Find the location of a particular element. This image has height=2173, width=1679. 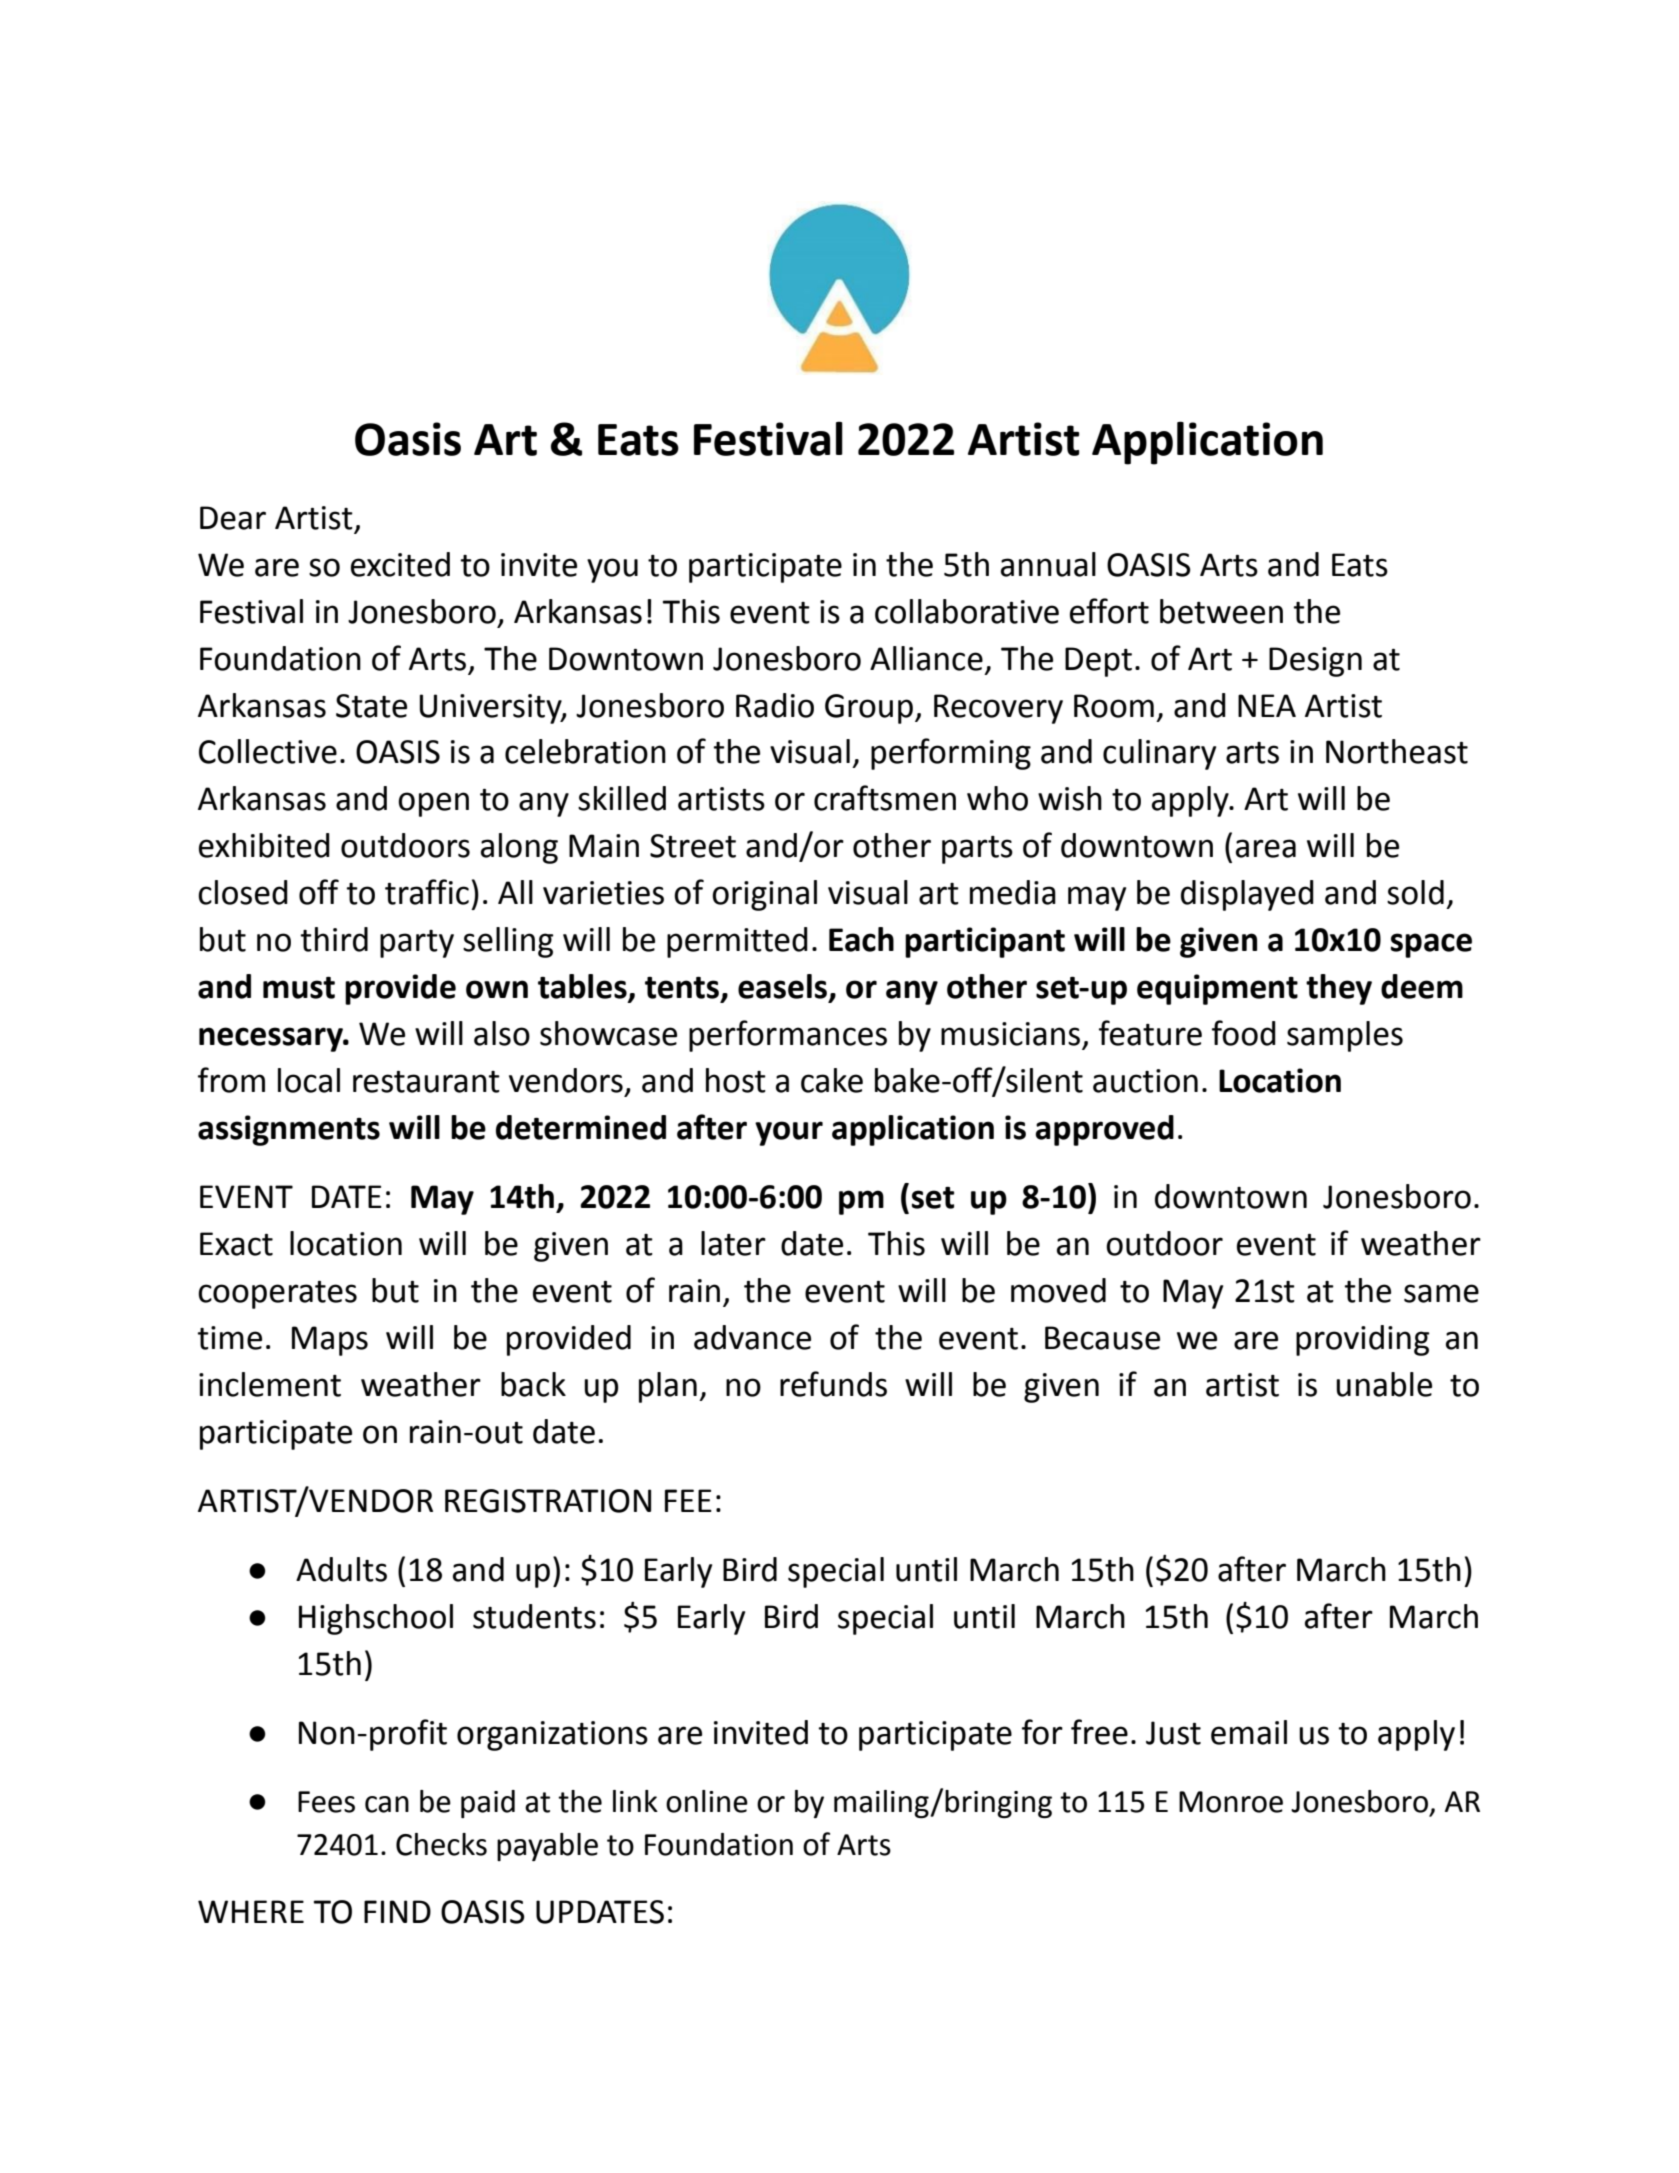

Adults is located at coordinates (341, 1569).
